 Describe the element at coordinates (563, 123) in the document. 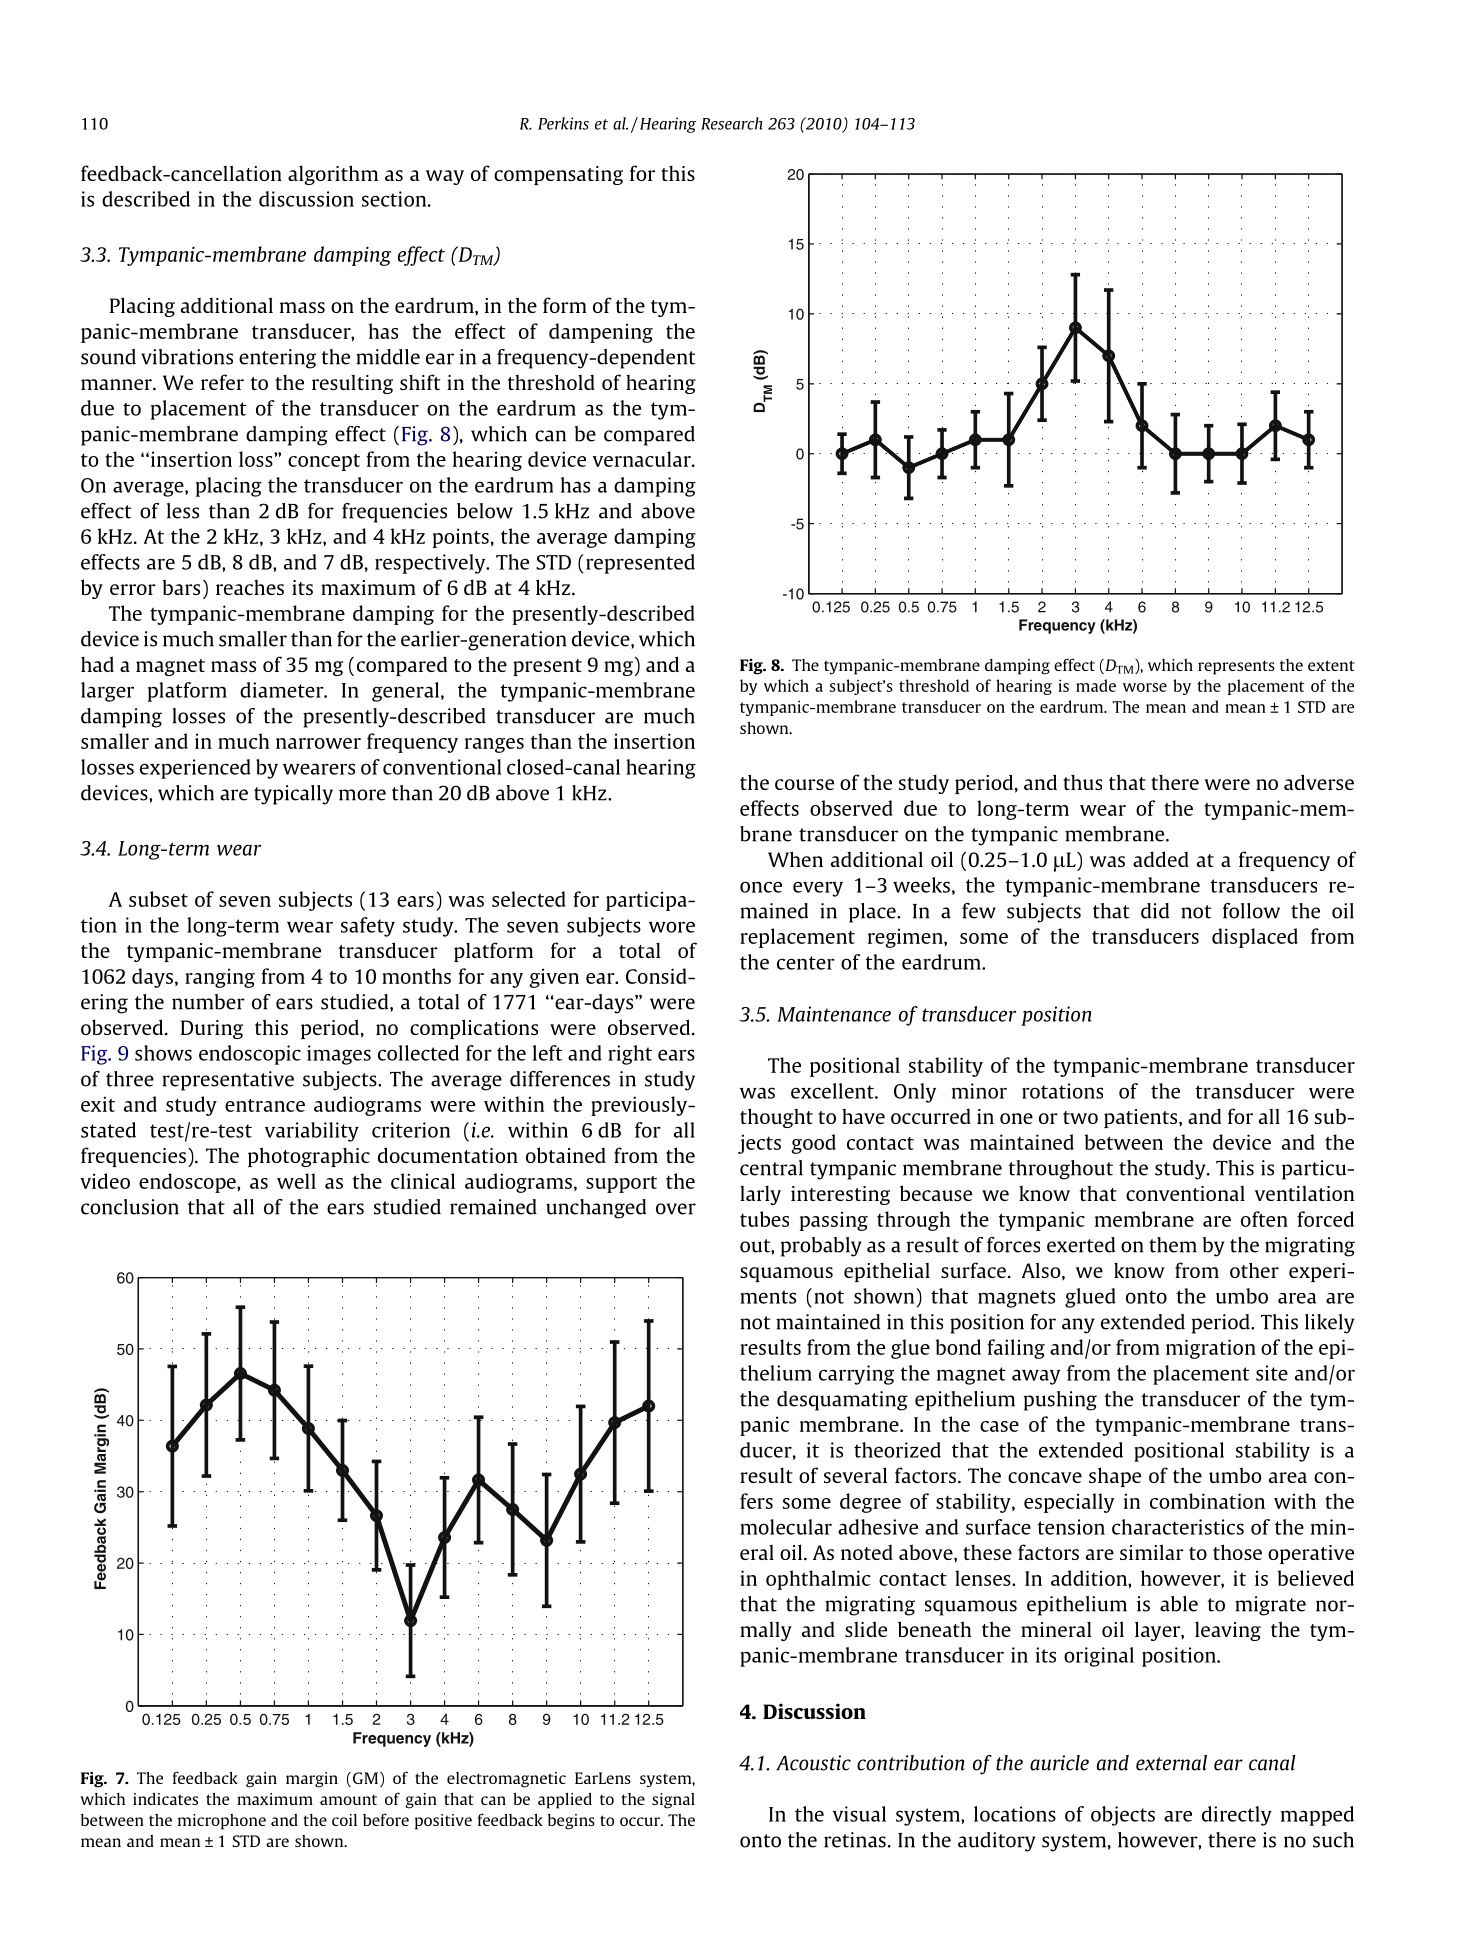

I see `Perkins` at that location.
